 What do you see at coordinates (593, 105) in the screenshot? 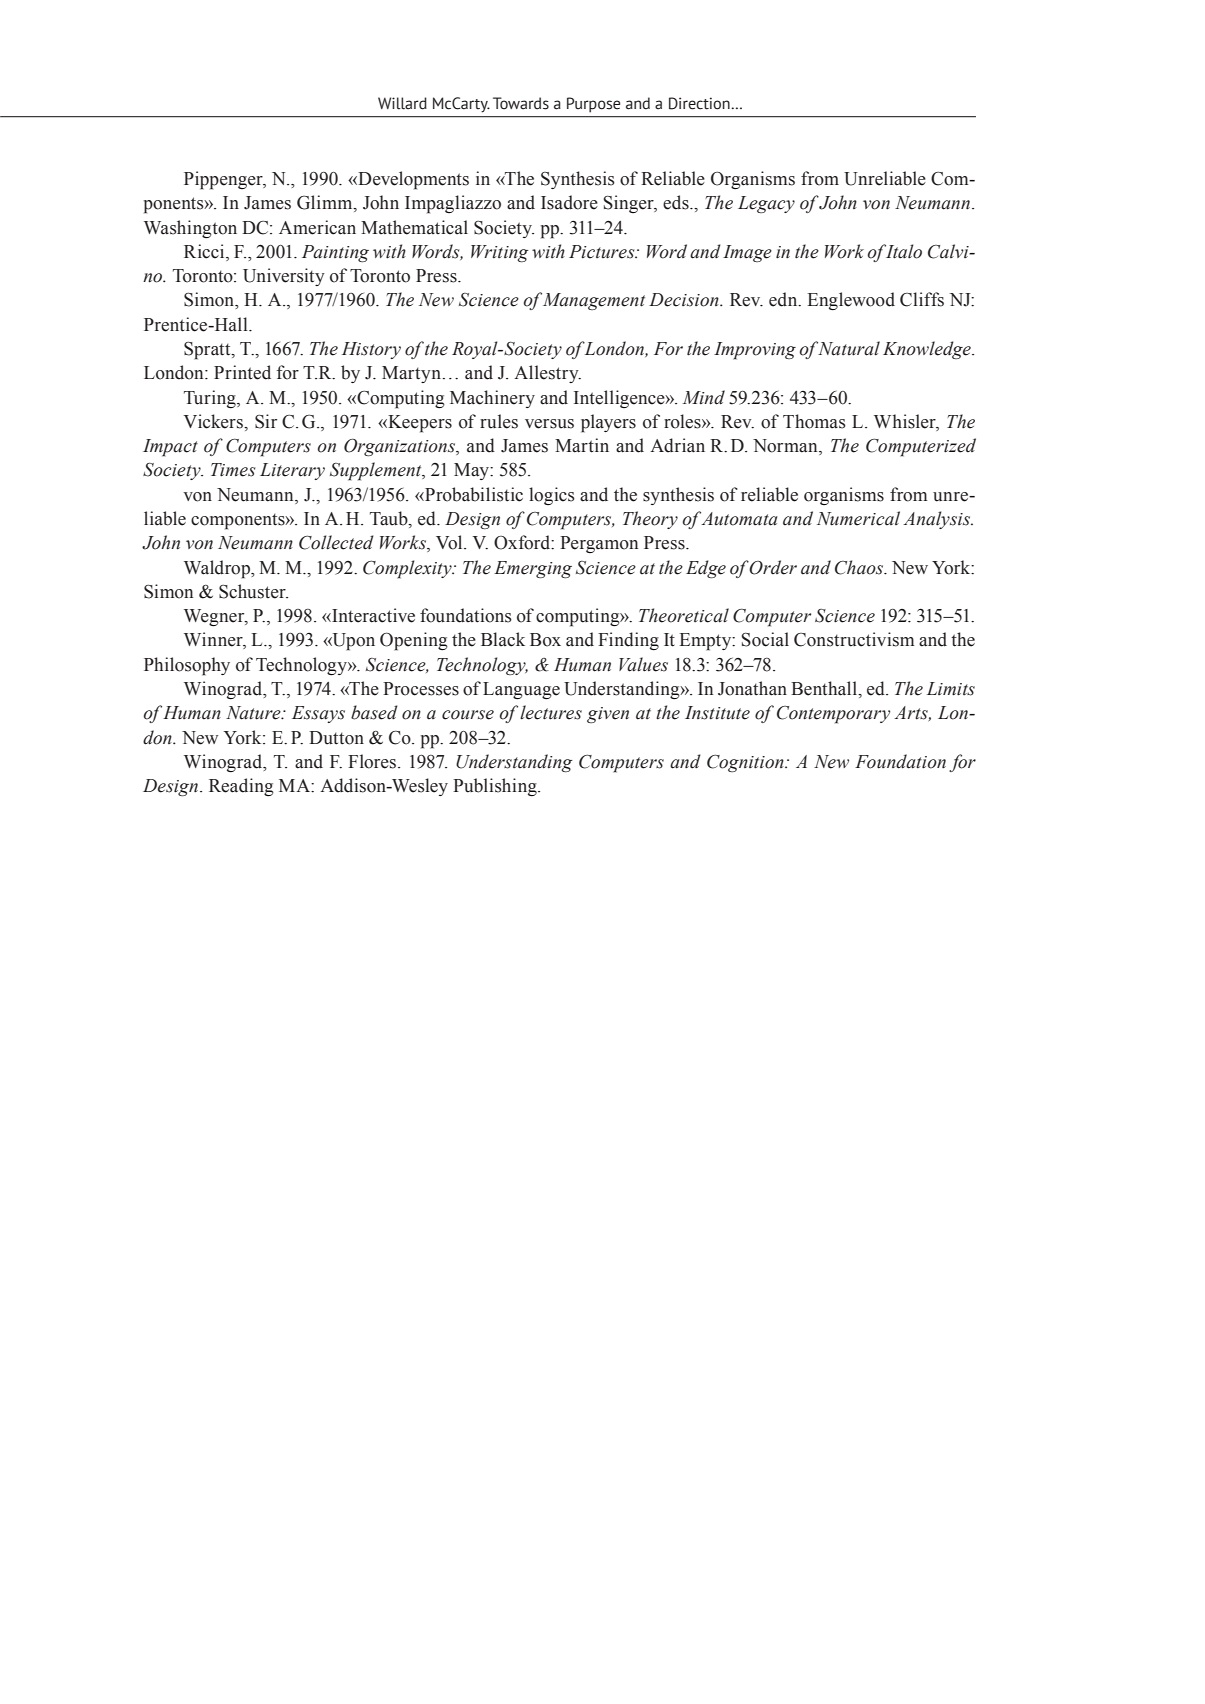
I see `Purpose` at bounding box center [593, 105].
